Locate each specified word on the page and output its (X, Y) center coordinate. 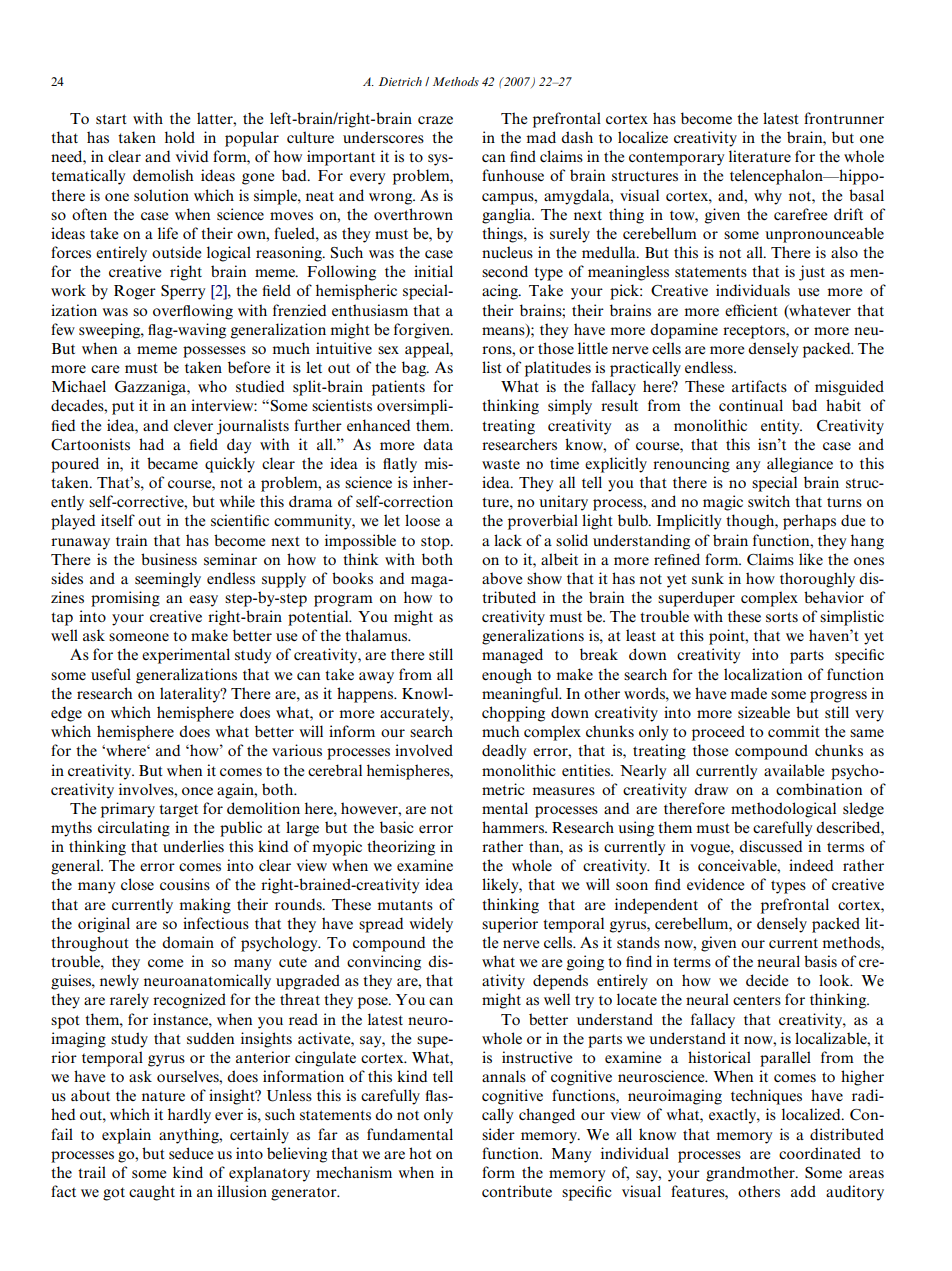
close (137, 884)
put (123, 408)
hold (180, 137)
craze (435, 120)
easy (203, 601)
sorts (782, 617)
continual (751, 405)
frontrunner (844, 118)
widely (431, 925)
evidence (715, 884)
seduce (191, 1153)
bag (415, 369)
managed (512, 656)
